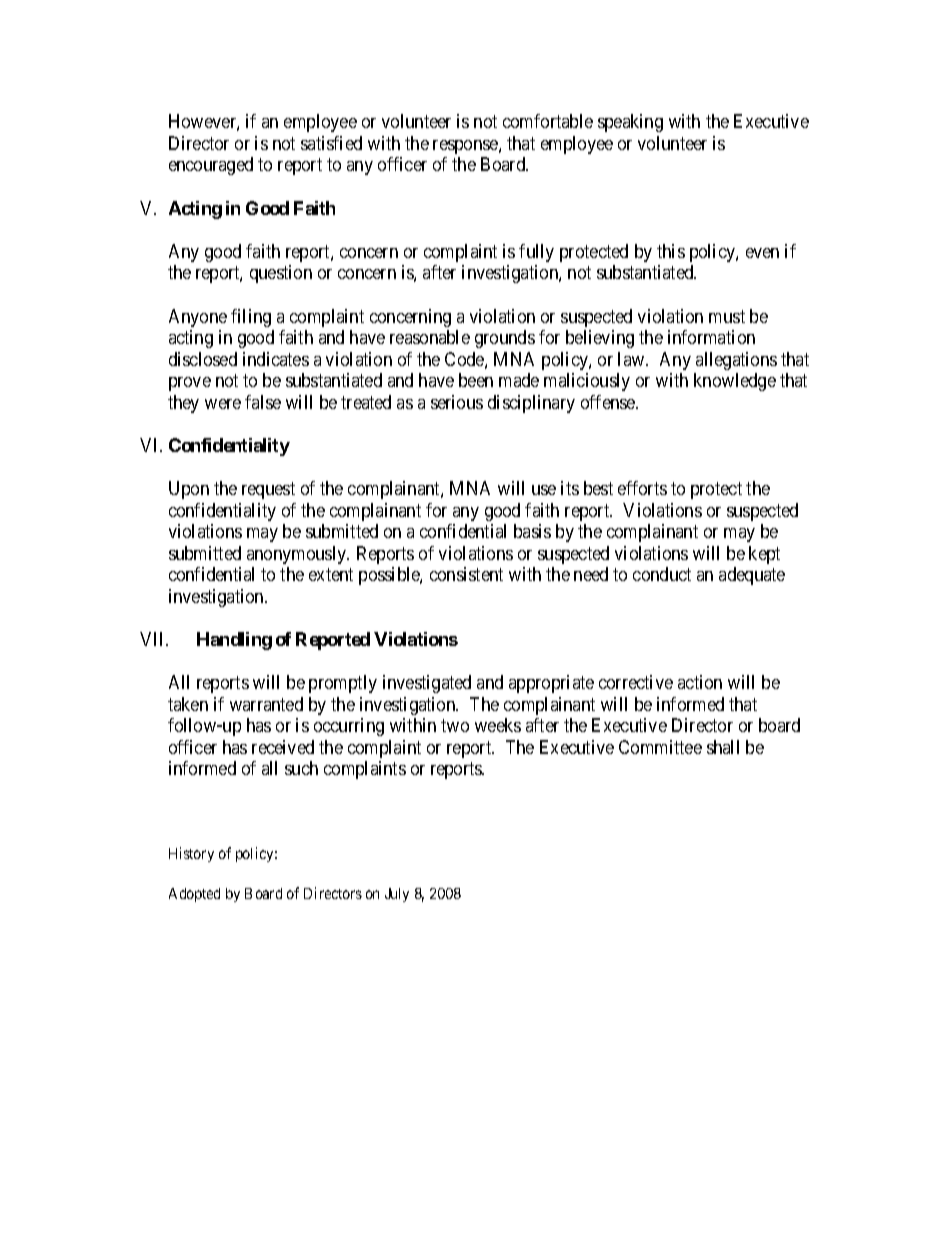 The image size is (952, 1233). I want to click on History, so click(191, 854).
